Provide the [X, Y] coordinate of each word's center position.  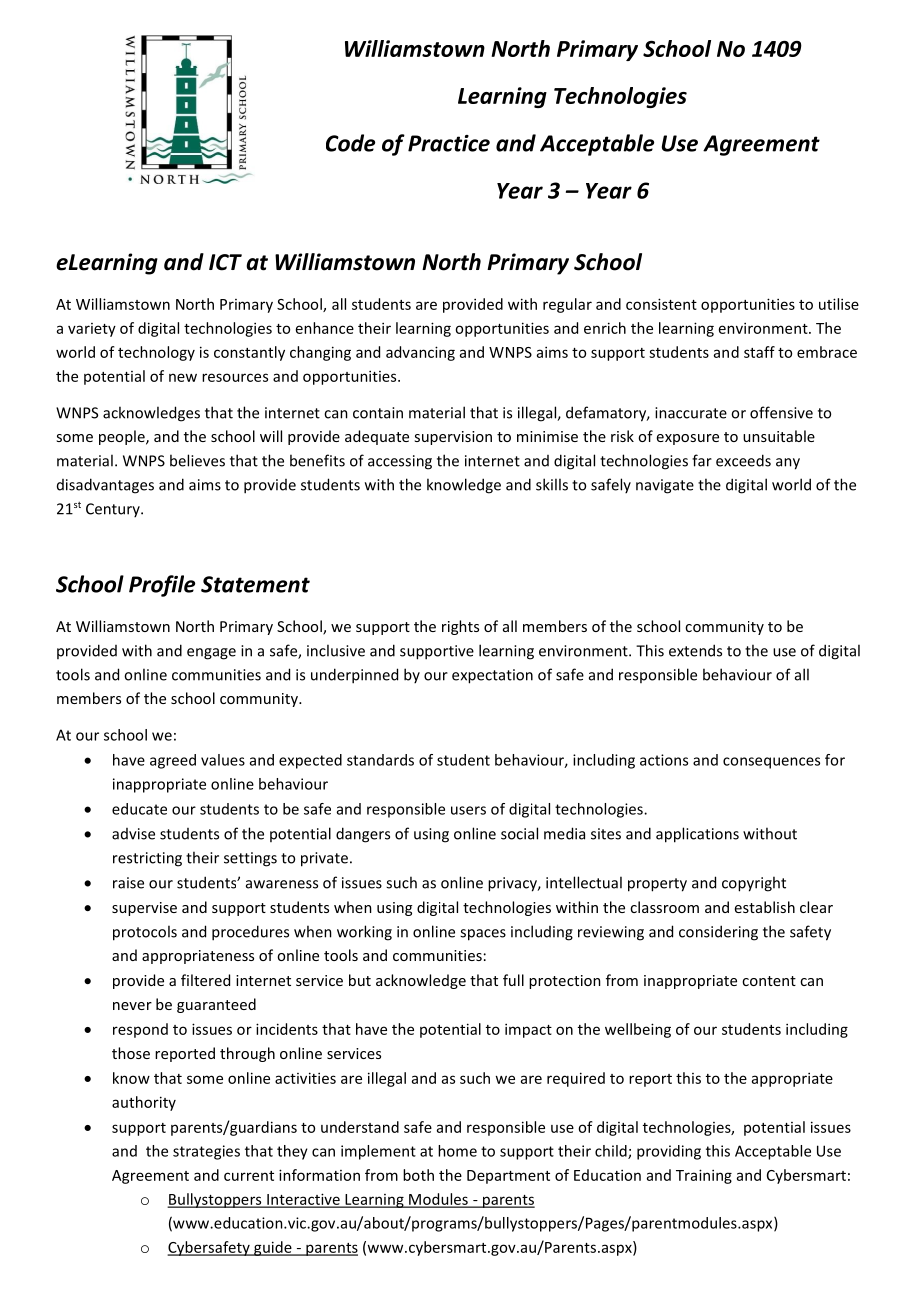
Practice [449, 143]
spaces [483, 935]
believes [197, 460]
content [769, 981]
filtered [205, 980]
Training [704, 1176]
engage [211, 654]
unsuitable [779, 436]
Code [350, 143]
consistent [661, 304]
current [249, 1176]
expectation [492, 676]
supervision [453, 438]
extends [695, 650]
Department [508, 1177]
